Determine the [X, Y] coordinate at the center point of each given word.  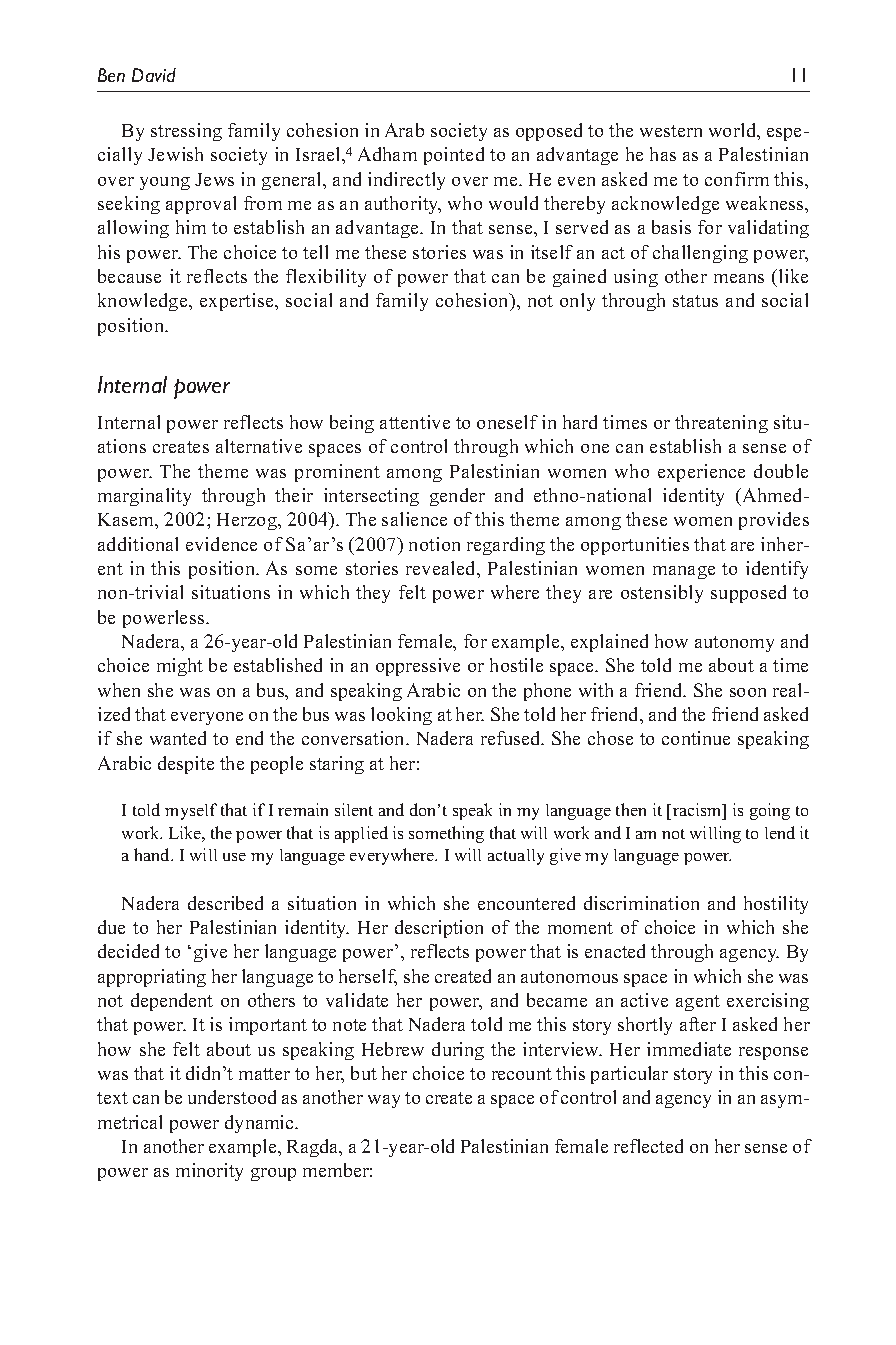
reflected [648, 1146]
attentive [415, 422]
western [671, 131]
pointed [454, 156]
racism [698, 811]
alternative [259, 446]
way [384, 1101]
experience [701, 473]
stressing [186, 132]
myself [191, 811]
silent [354, 809]
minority [209, 1172]
